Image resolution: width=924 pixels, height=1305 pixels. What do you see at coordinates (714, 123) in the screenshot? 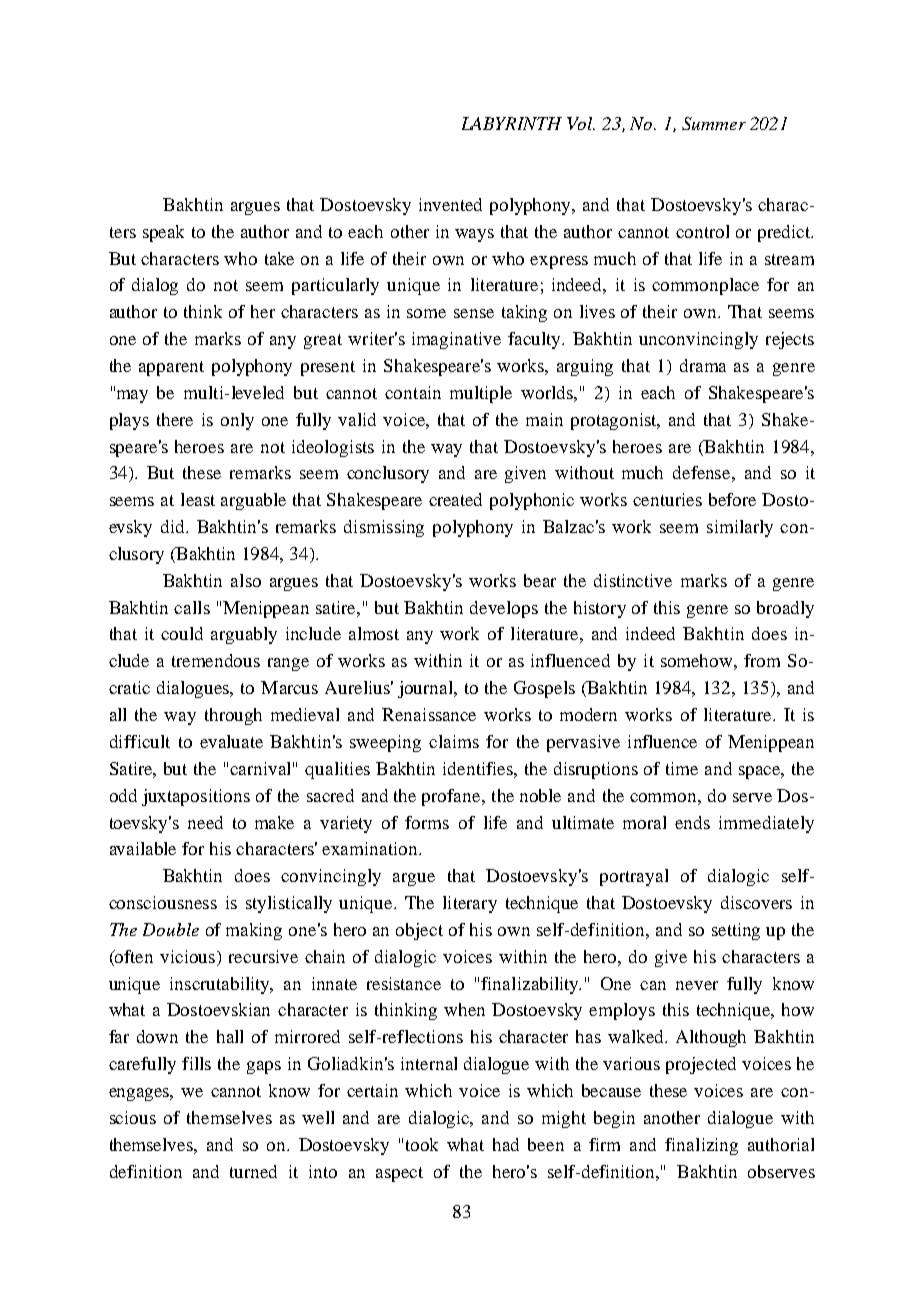
I see `Summer` at bounding box center [714, 123].
